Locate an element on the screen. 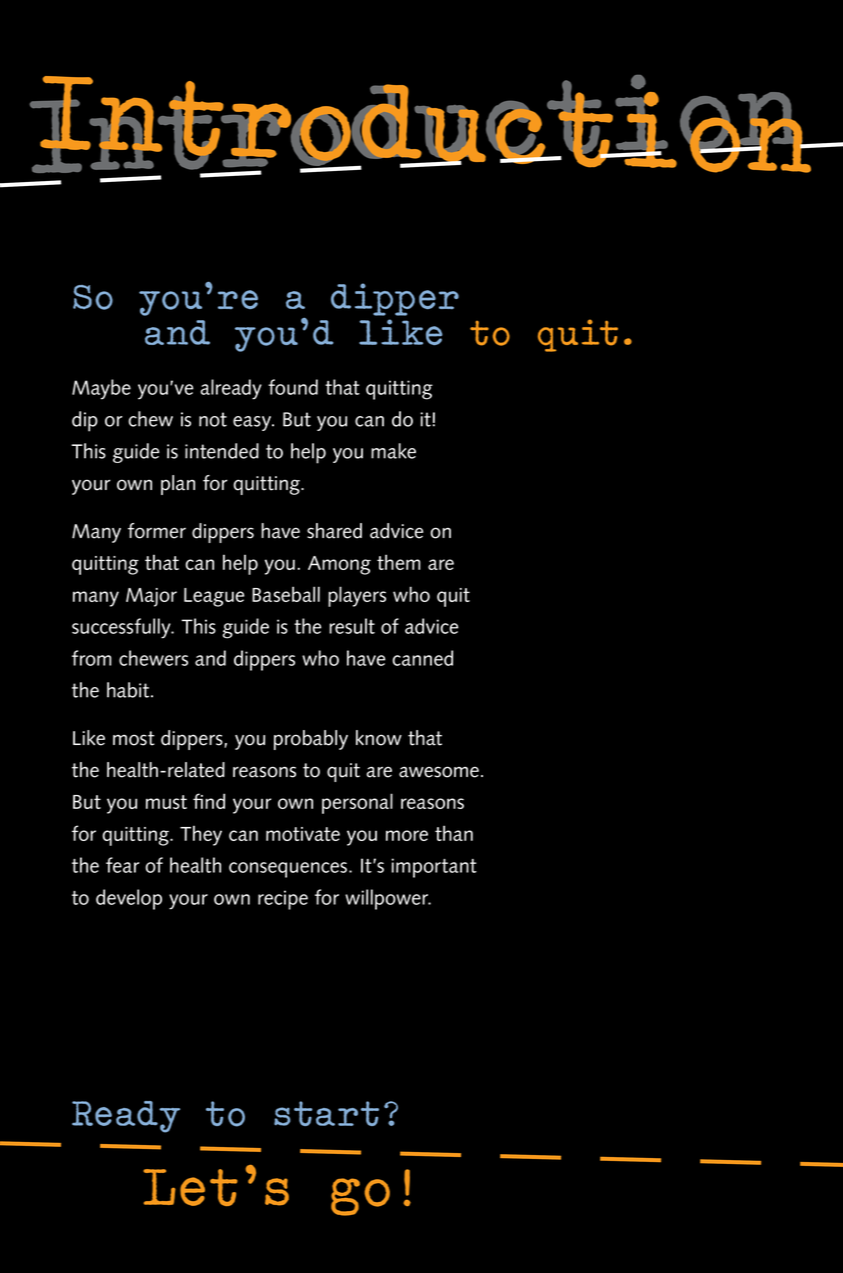  motivate is located at coordinates (303, 834).
